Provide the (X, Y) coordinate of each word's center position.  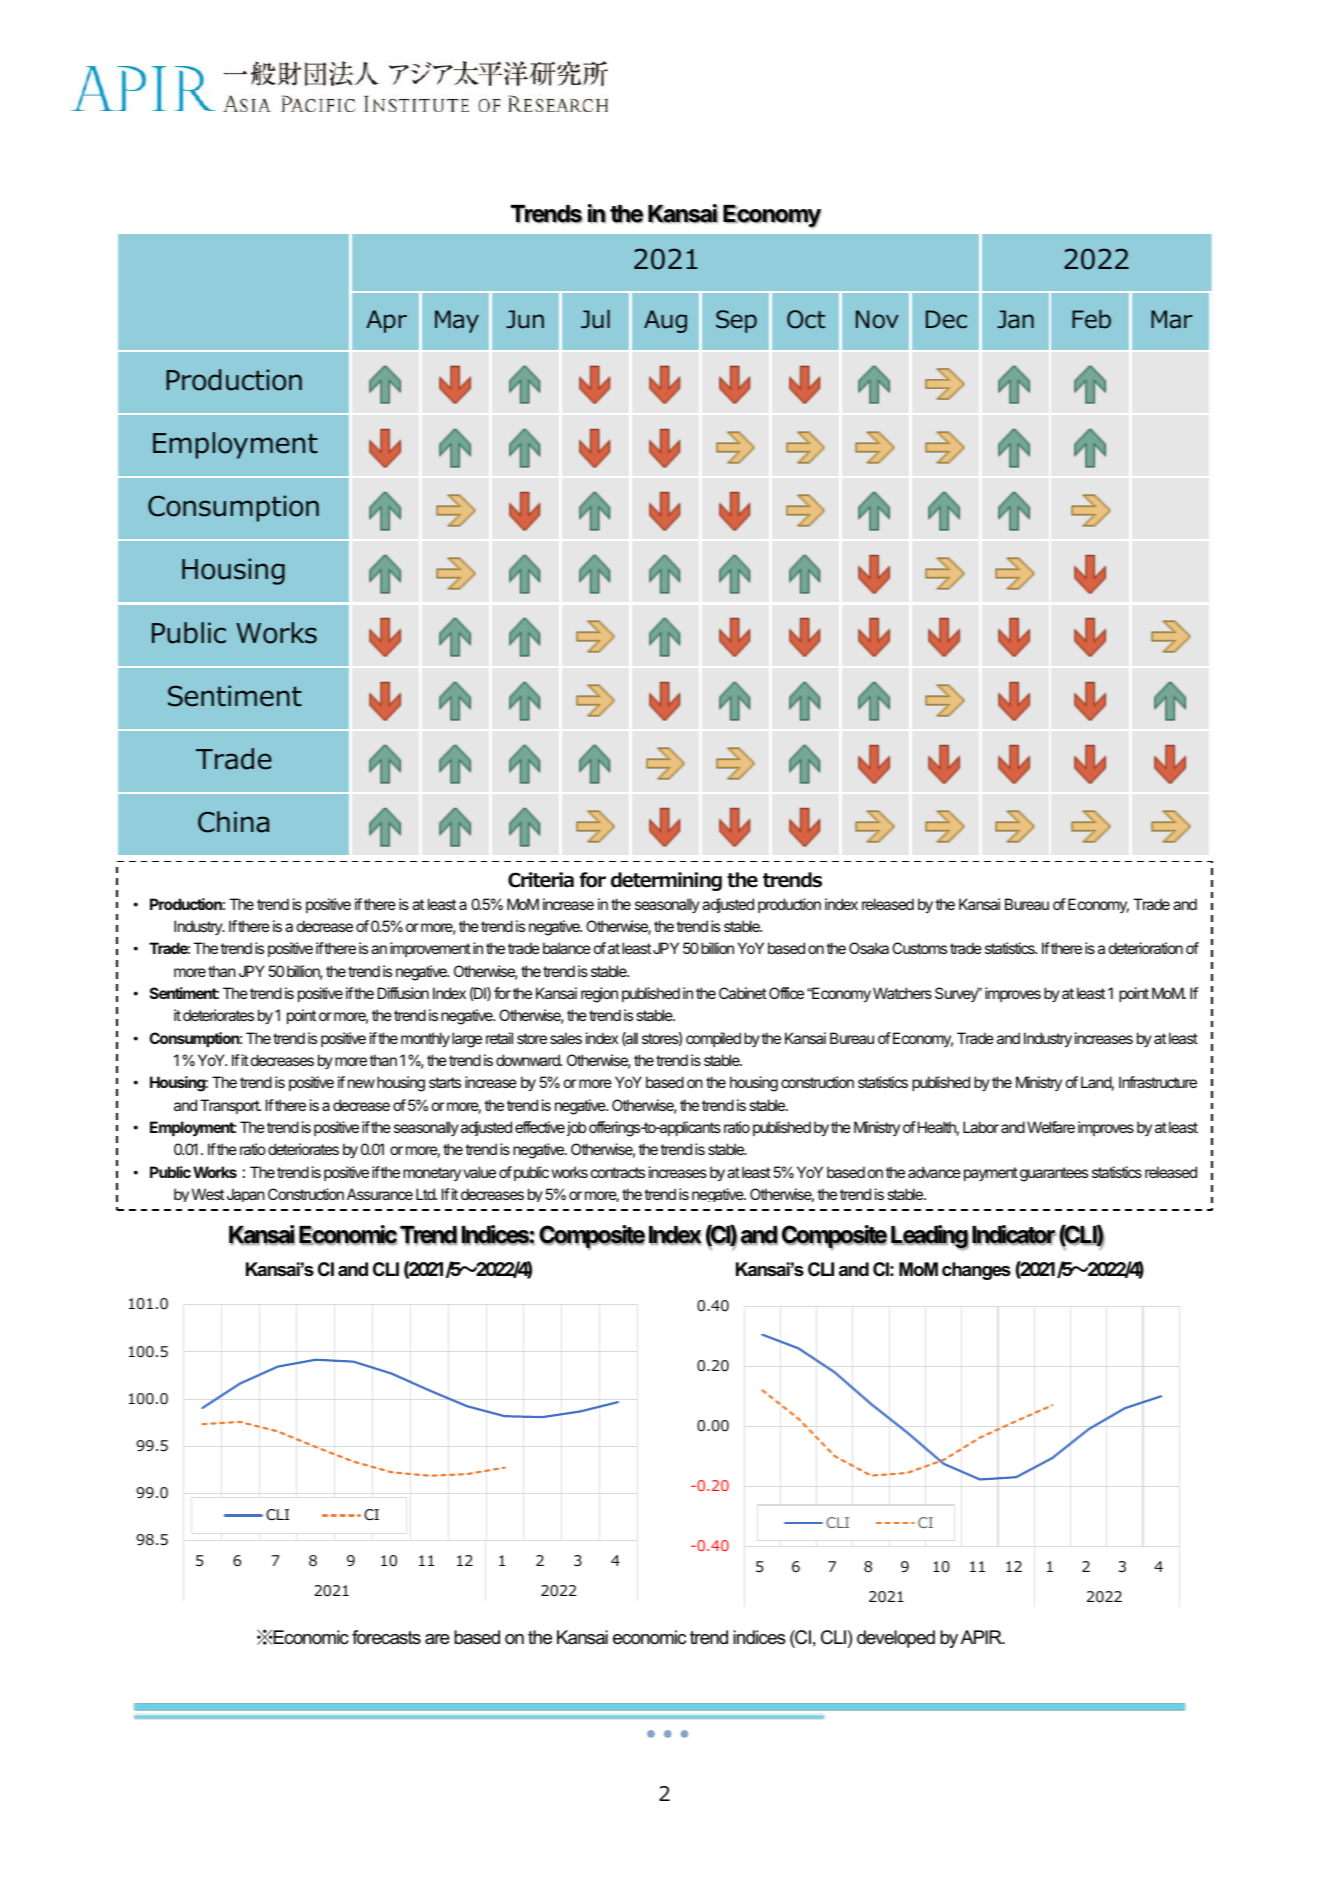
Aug (665, 321)
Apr (386, 321)
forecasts (386, 1637)
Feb (1091, 319)
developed (896, 1639)
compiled (713, 1039)
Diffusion (403, 993)
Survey (957, 994)
